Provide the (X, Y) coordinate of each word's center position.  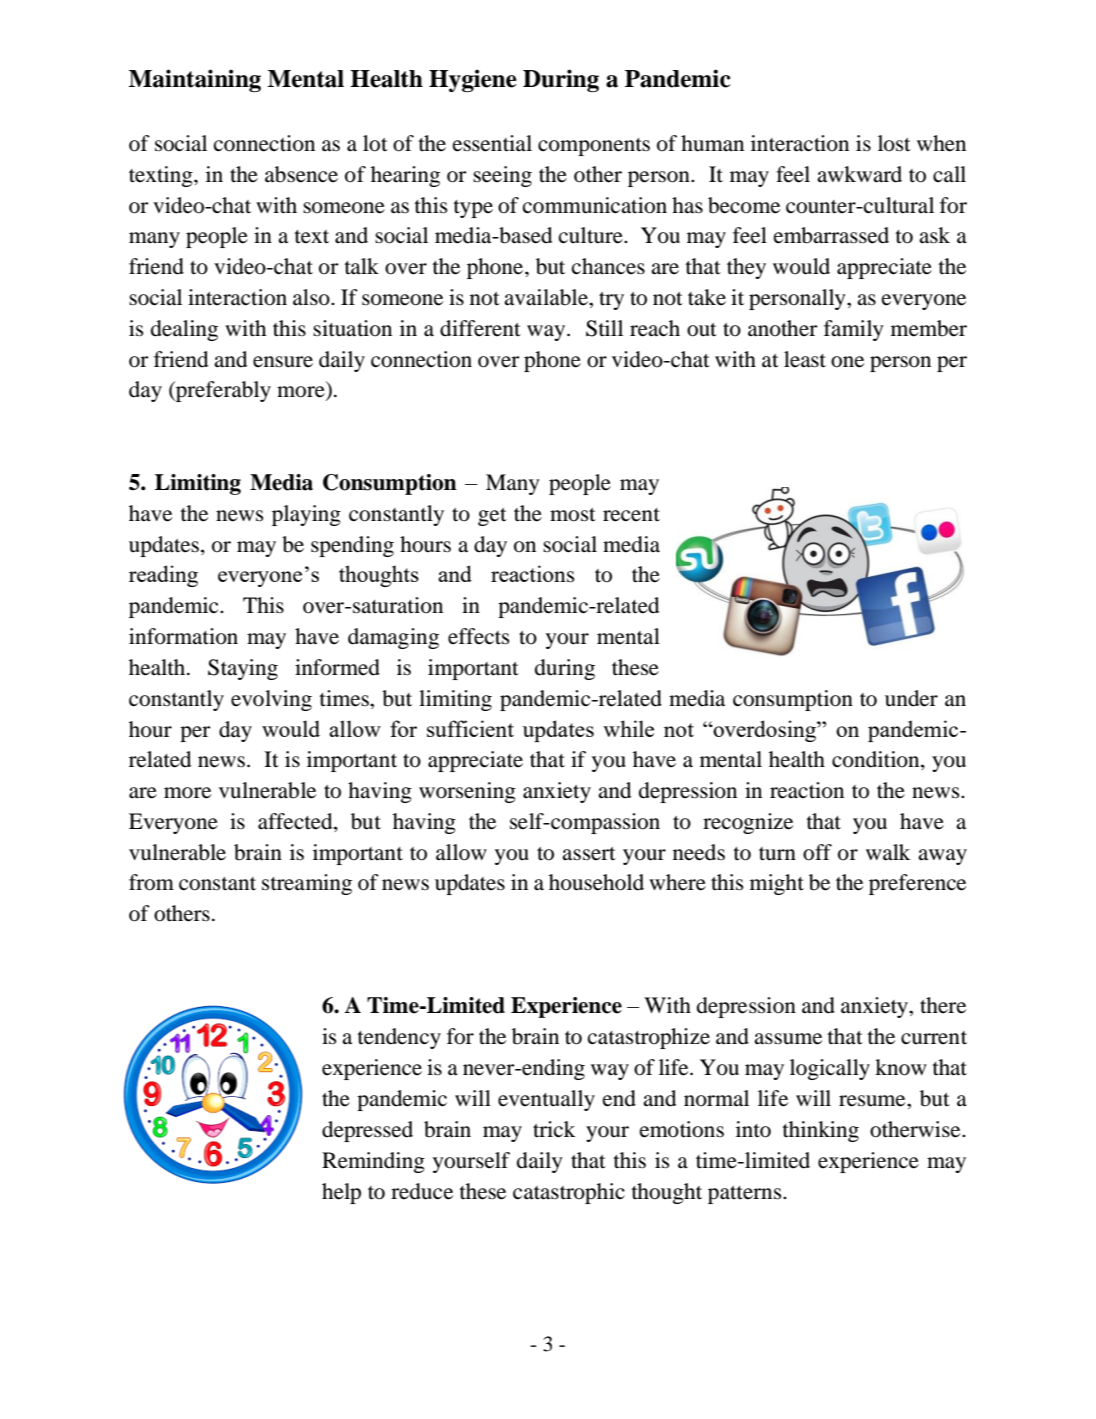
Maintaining (195, 80)
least (805, 359)
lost (894, 143)
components (594, 147)
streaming (307, 884)
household (596, 882)
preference (917, 884)
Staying (243, 669)
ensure (283, 362)
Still (604, 328)
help (341, 1193)
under (911, 698)
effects (478, 636)
